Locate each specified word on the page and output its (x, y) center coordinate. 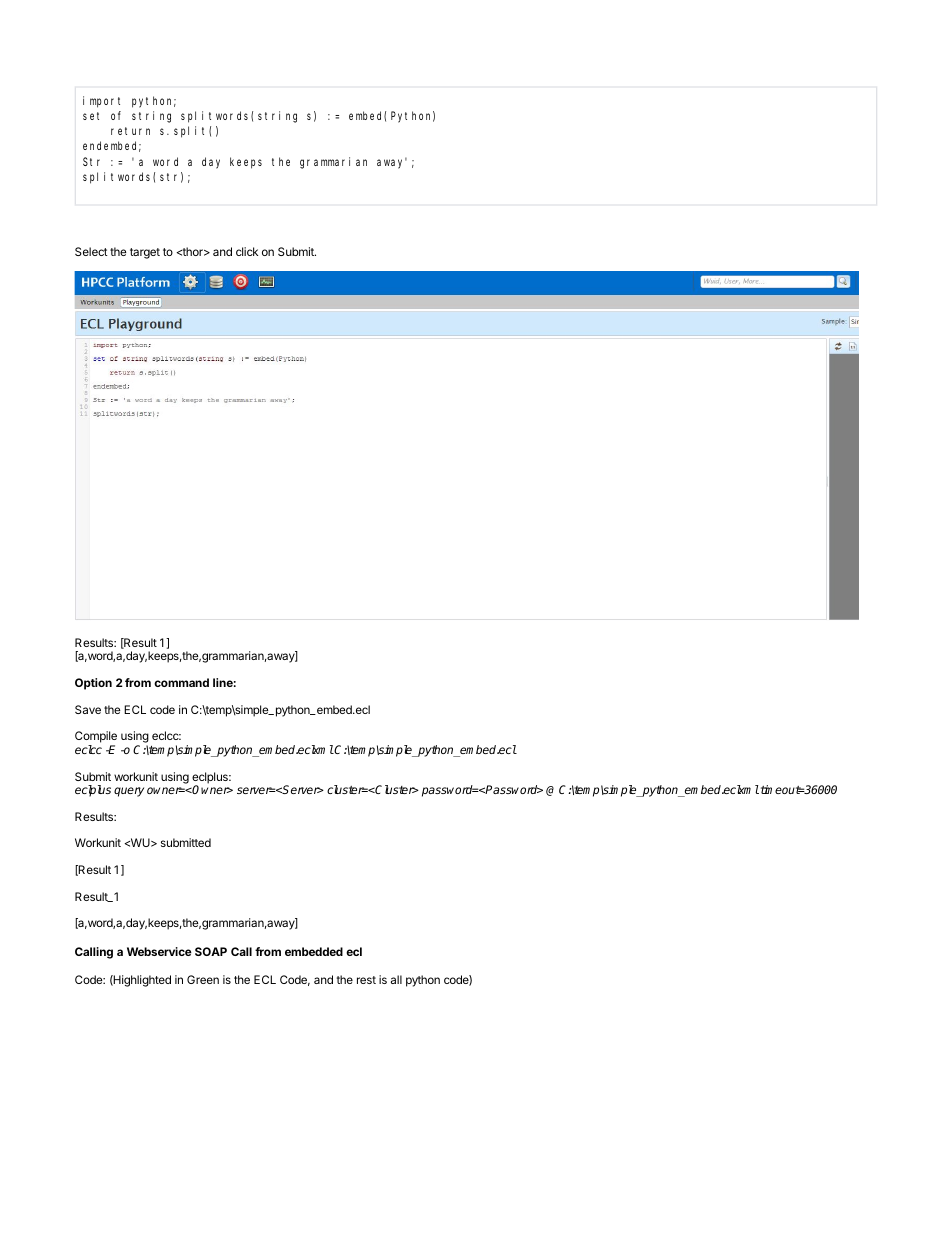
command (181, 682)
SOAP (211, 951)
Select (91, 251)
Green (203, 979)
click (247, 251)
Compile (96, 738)
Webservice (159, 951)
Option (93, 684)
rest (366, 980)
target (145, 253)
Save (88, 709)
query (129, 792)
